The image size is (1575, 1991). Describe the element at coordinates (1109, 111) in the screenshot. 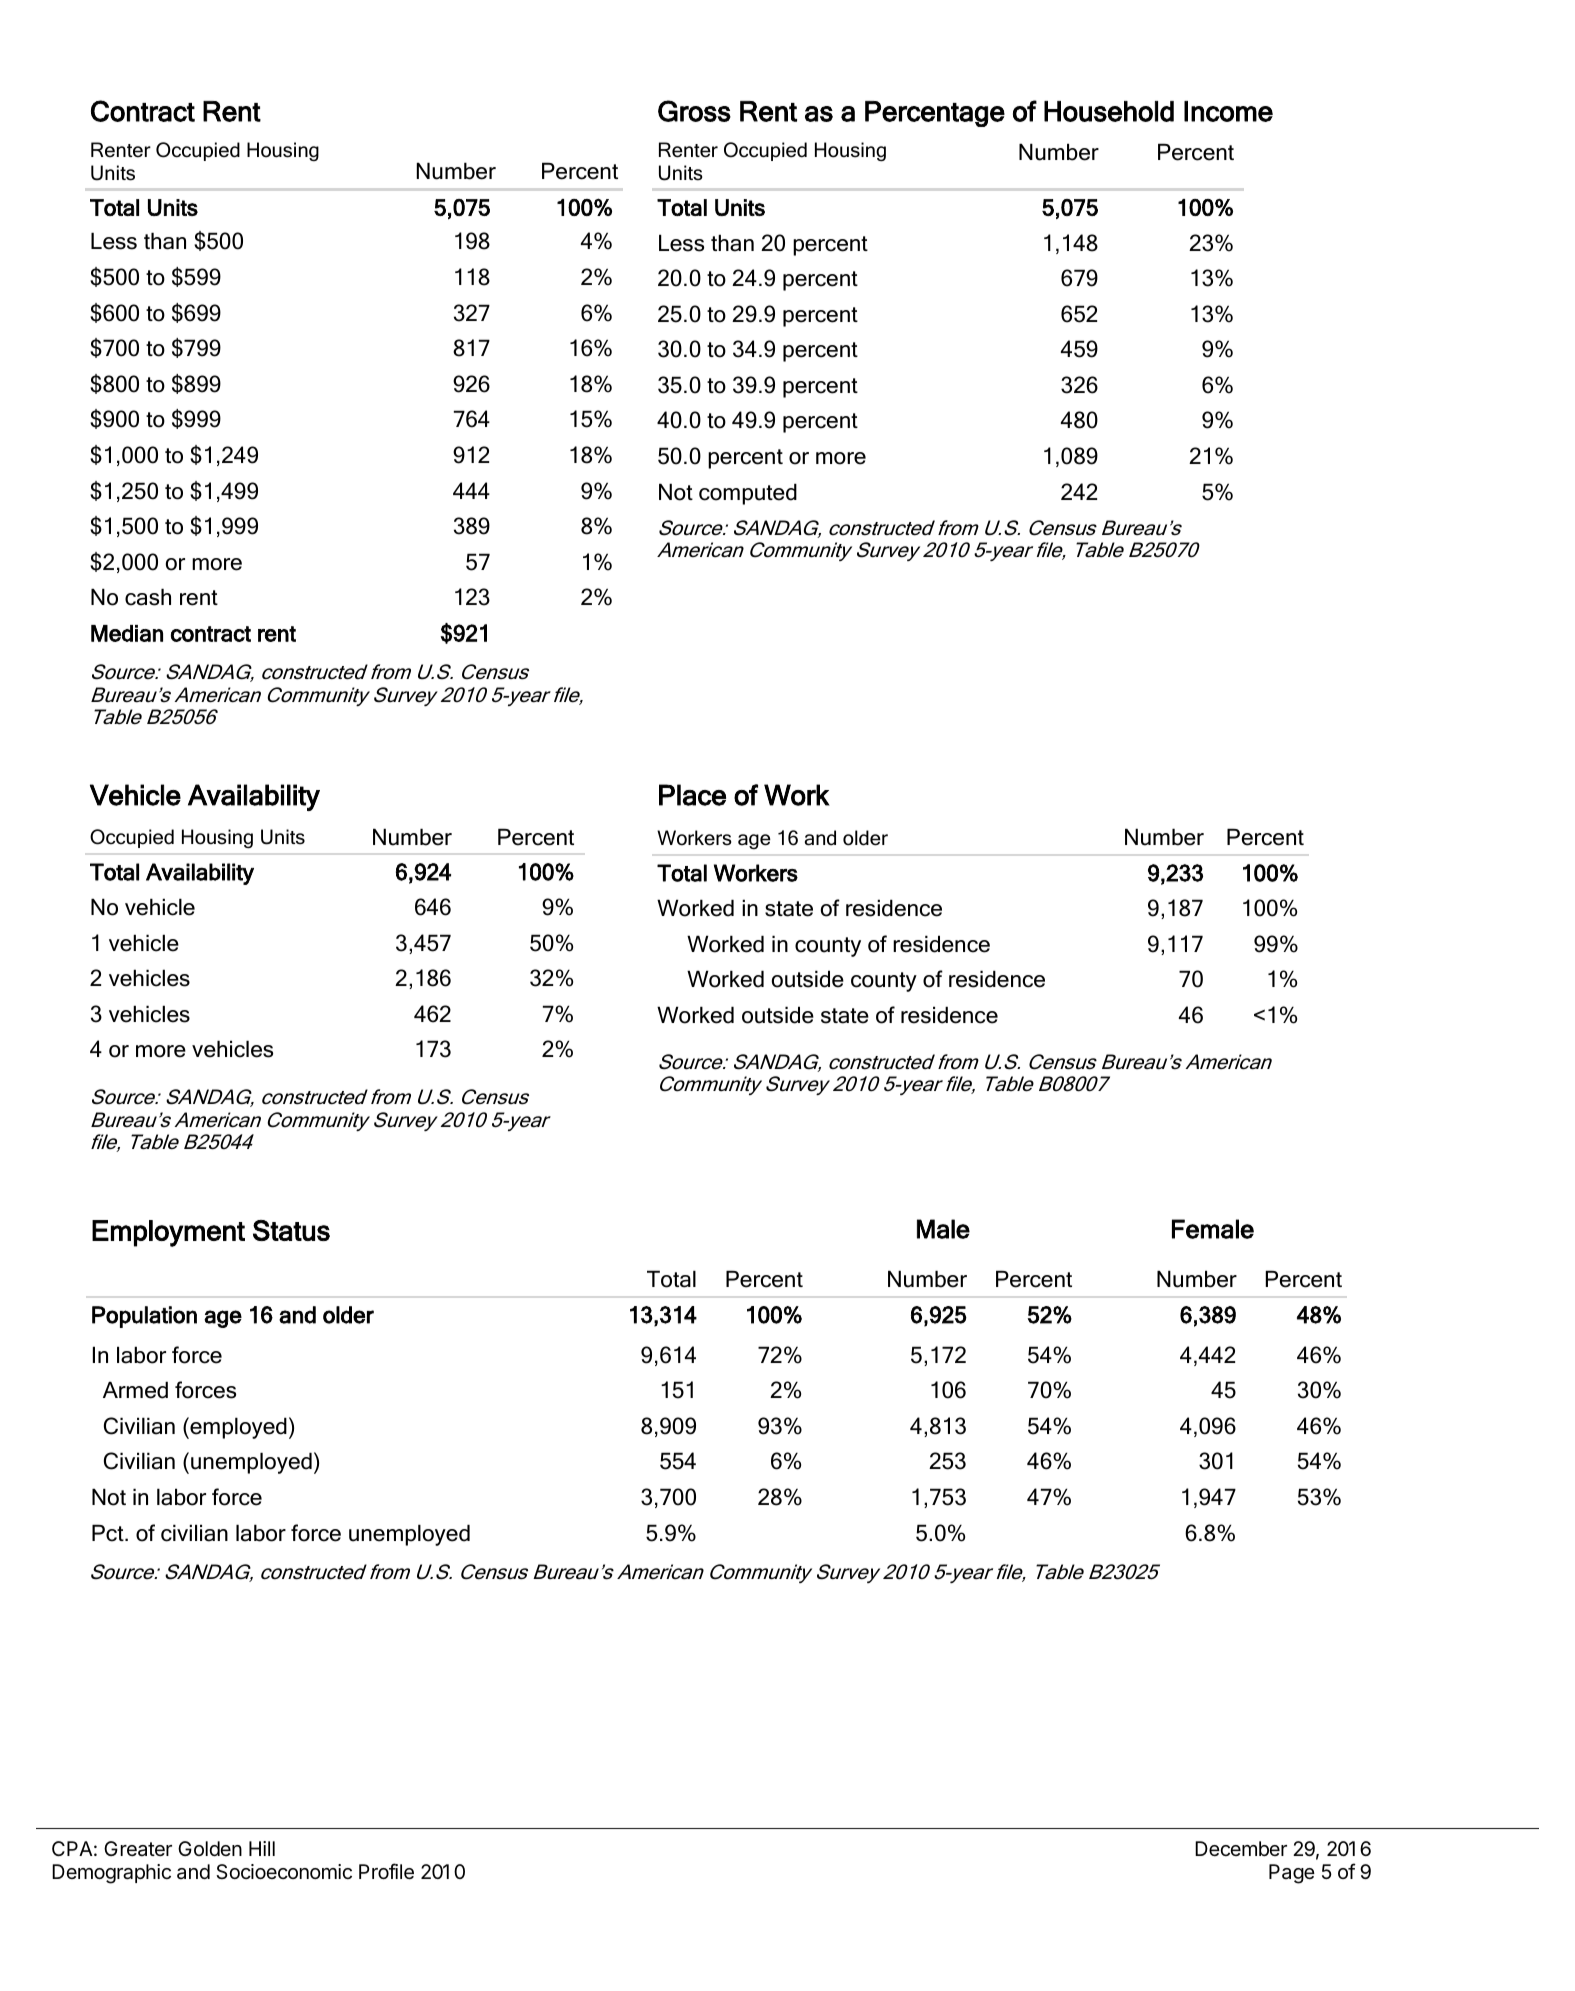

I see `Household` at that location.
